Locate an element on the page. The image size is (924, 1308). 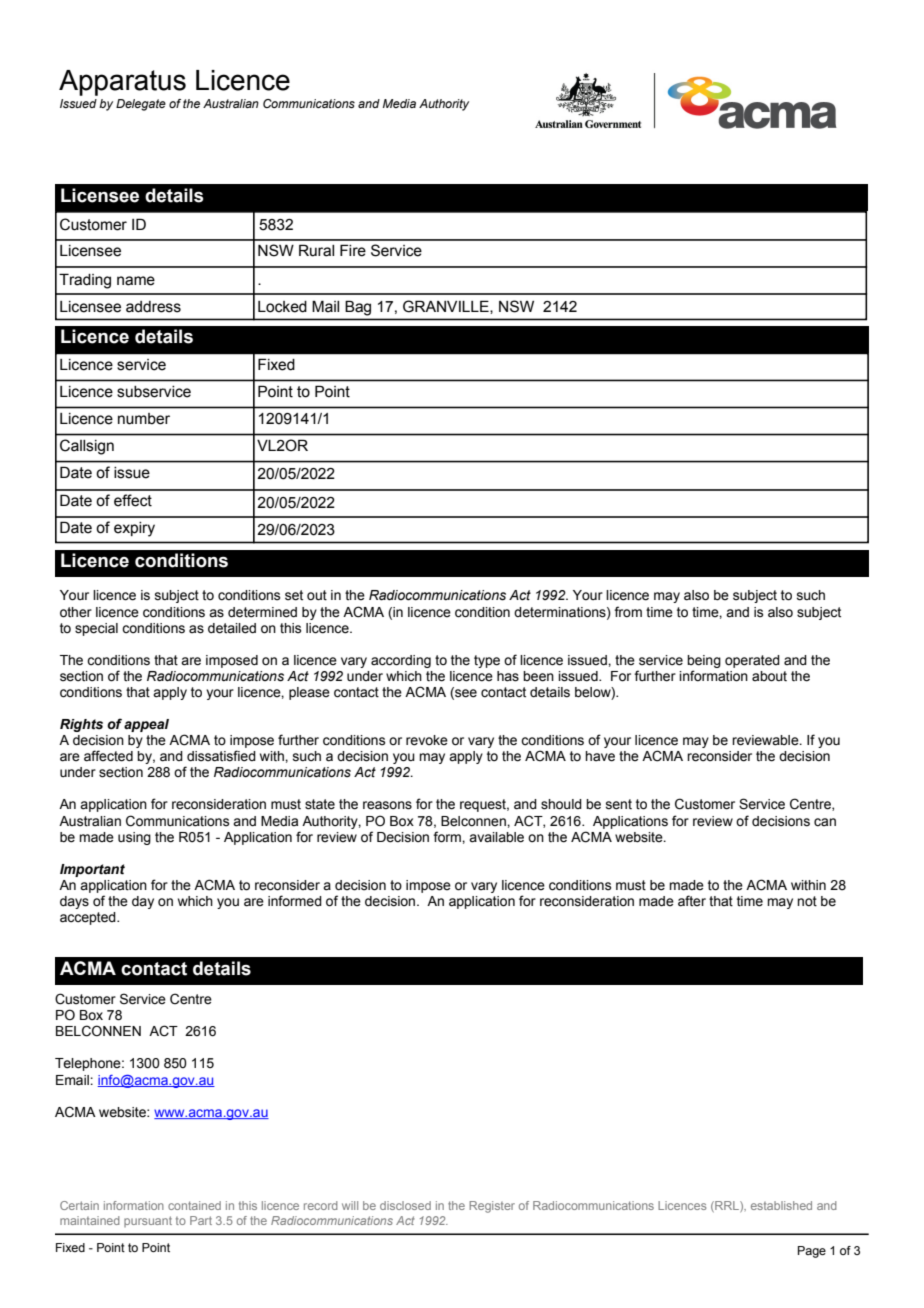
pursuant is located at coordinates (148, 1221).
